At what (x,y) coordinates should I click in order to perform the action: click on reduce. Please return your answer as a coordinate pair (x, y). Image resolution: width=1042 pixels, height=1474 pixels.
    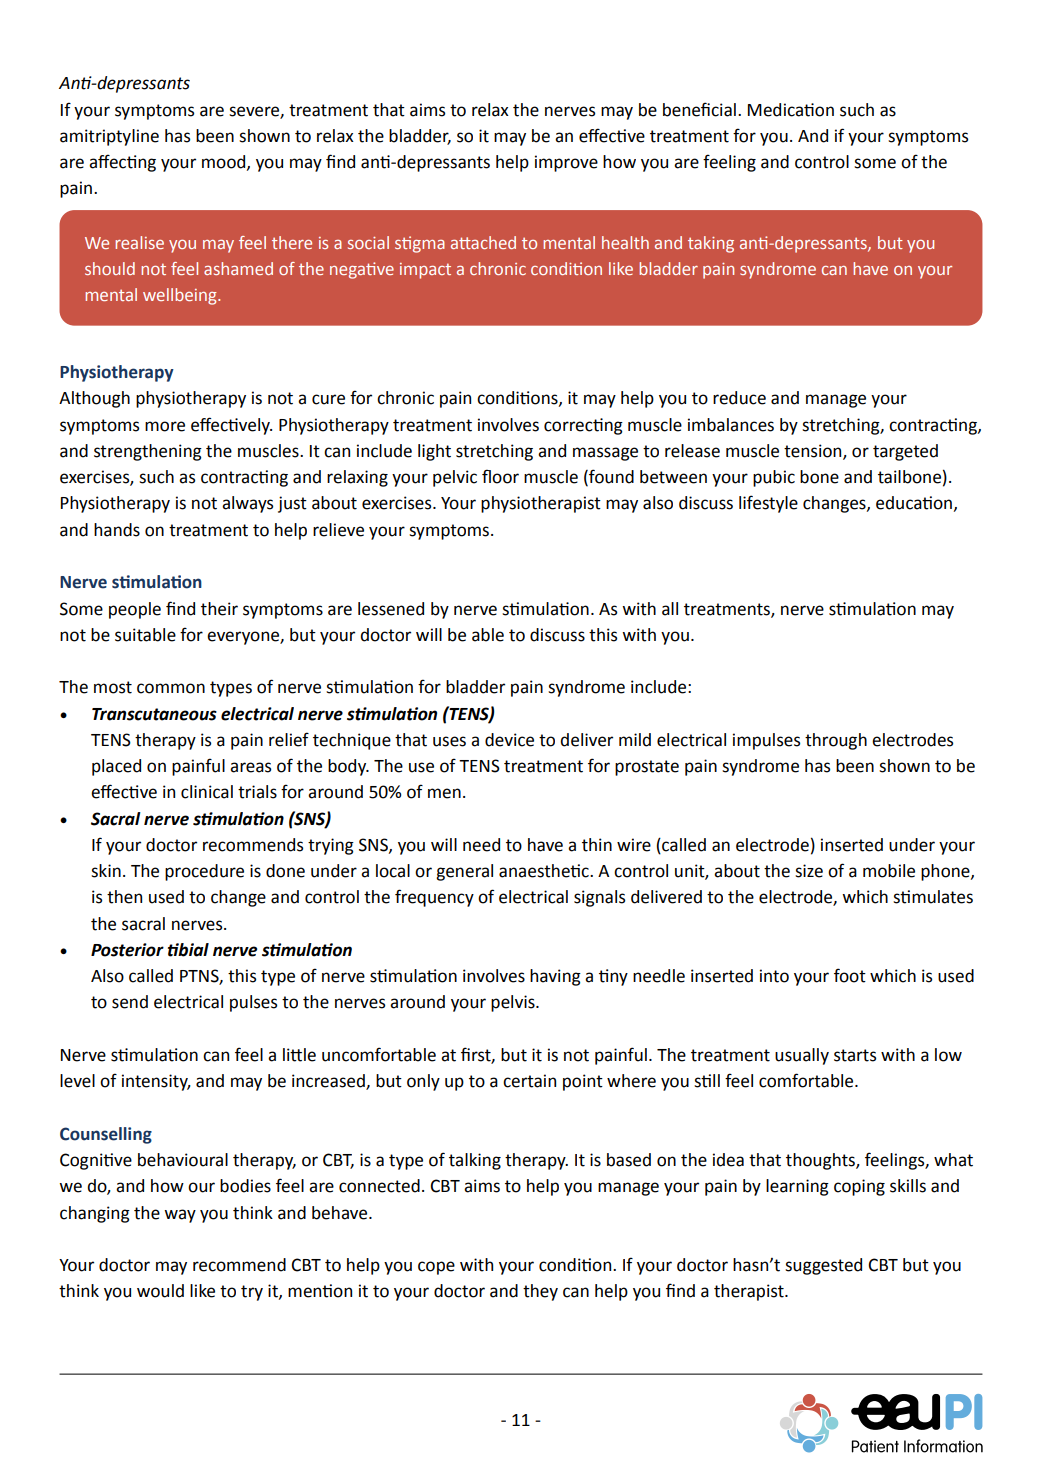
    Looking at the image, I should click on (739, 398).
